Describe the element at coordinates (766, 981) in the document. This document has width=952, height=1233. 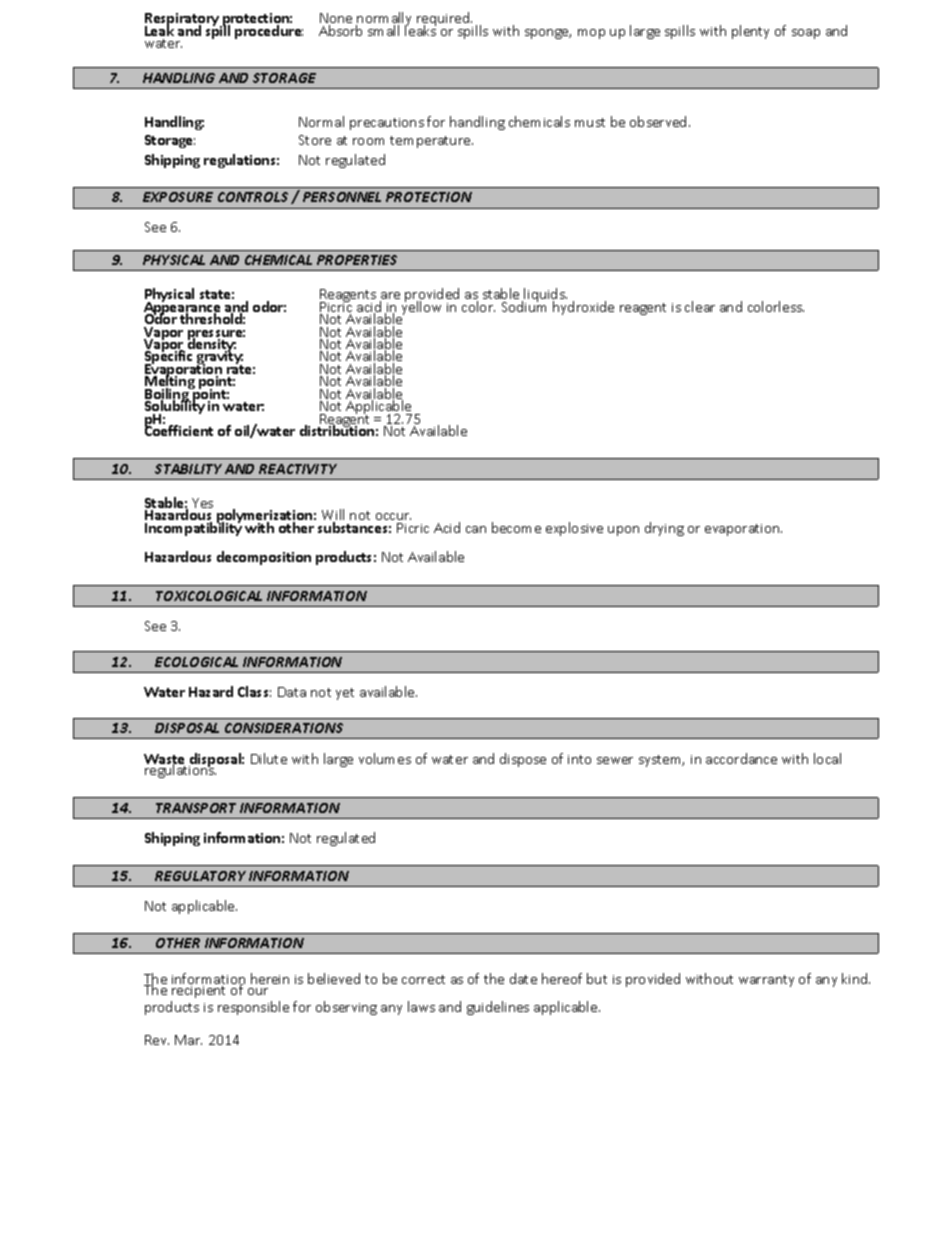
I see `warranty` at that location.
